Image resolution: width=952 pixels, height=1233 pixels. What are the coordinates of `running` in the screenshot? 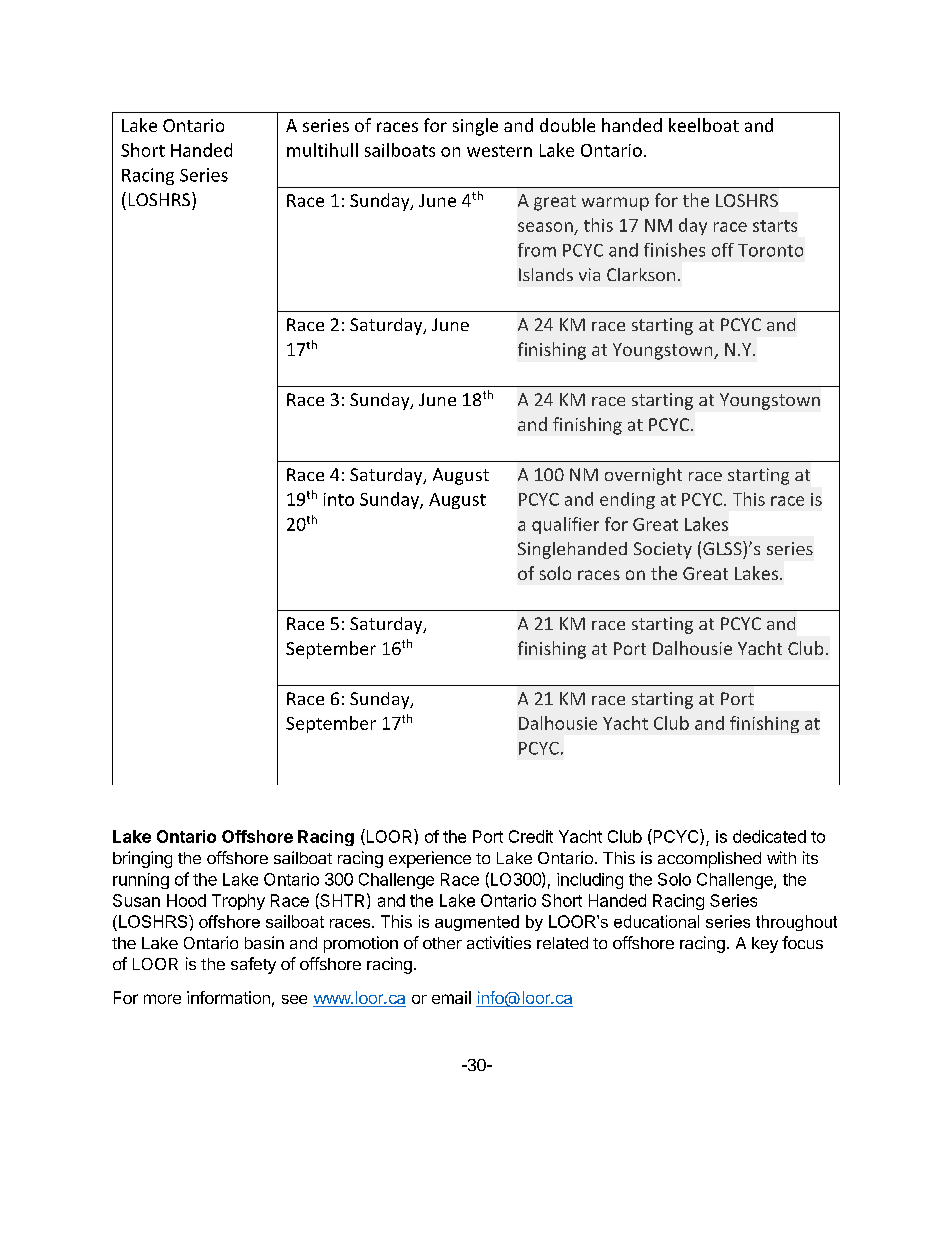 It's located at (141, 881).
